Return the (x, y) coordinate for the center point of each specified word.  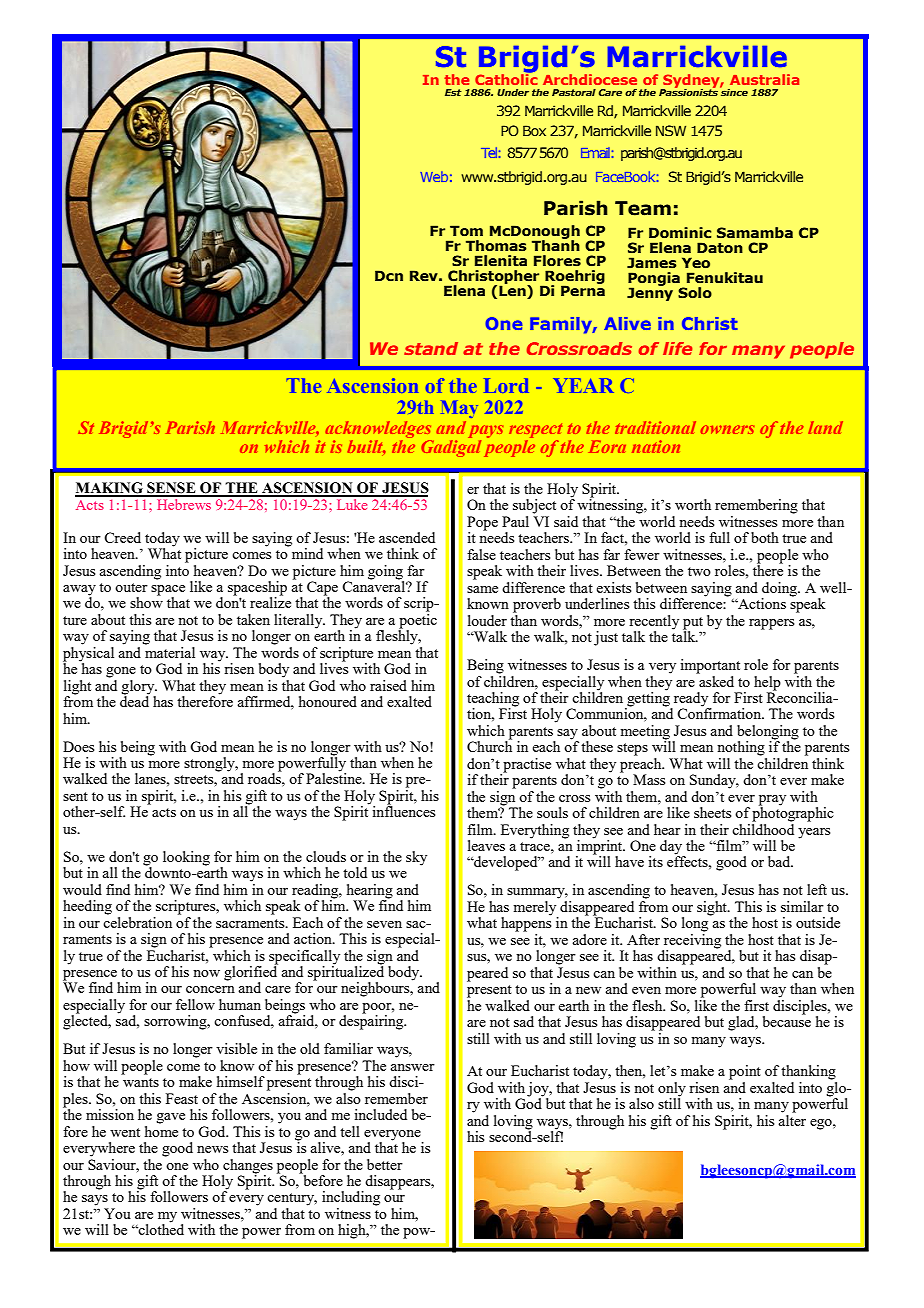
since (734, 91)
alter (792, 1119)
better (385, 1164)
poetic (417, 621)
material (169, 651)
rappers (771, 624)
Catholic (506, 78)
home (161, 1130)
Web (434, 176)
